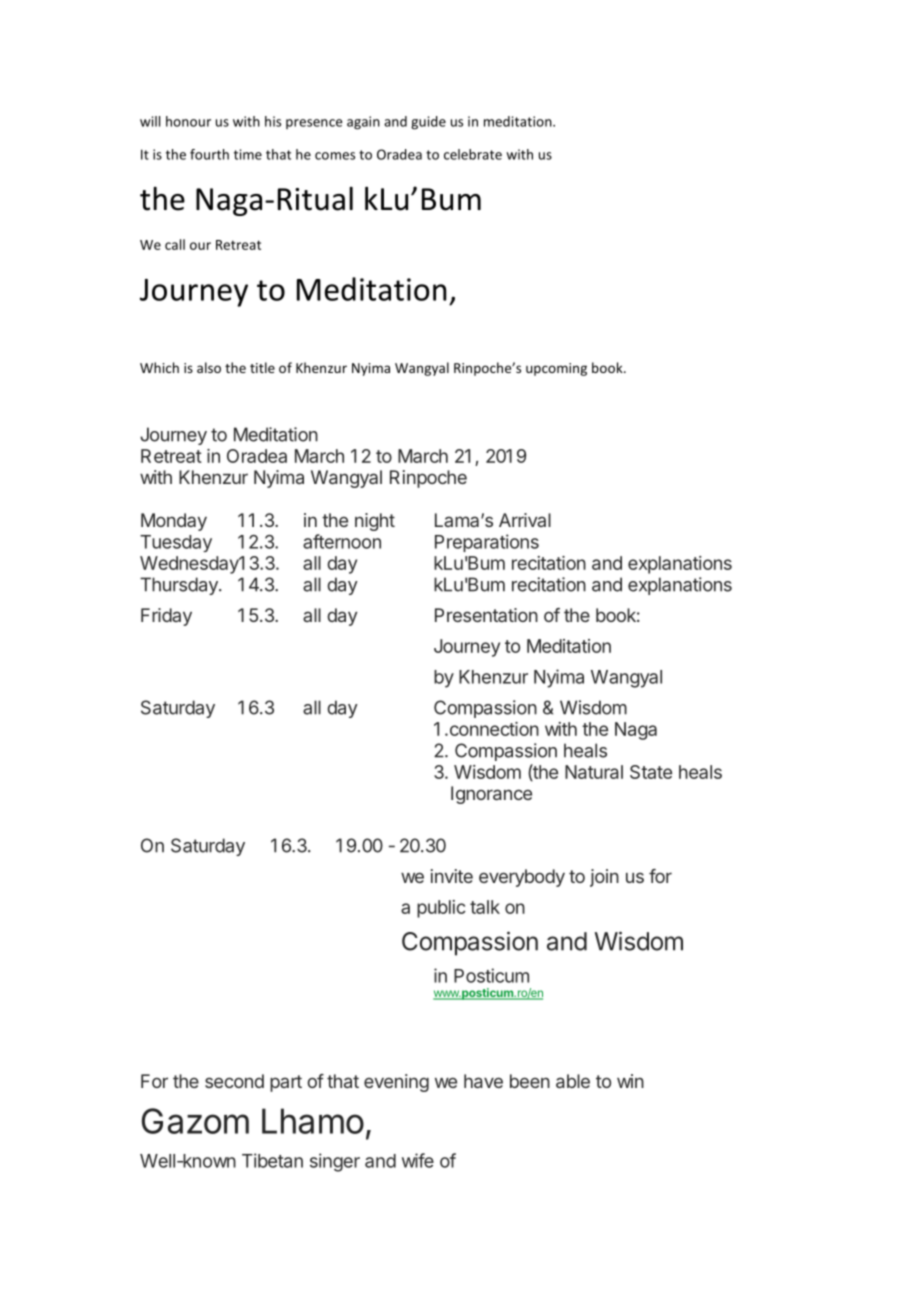 The width and height of the page is (924, 1308). What do you see at coordinates (166, 617) in the page?
I see `Friday` at bounding box center [166, 617].
